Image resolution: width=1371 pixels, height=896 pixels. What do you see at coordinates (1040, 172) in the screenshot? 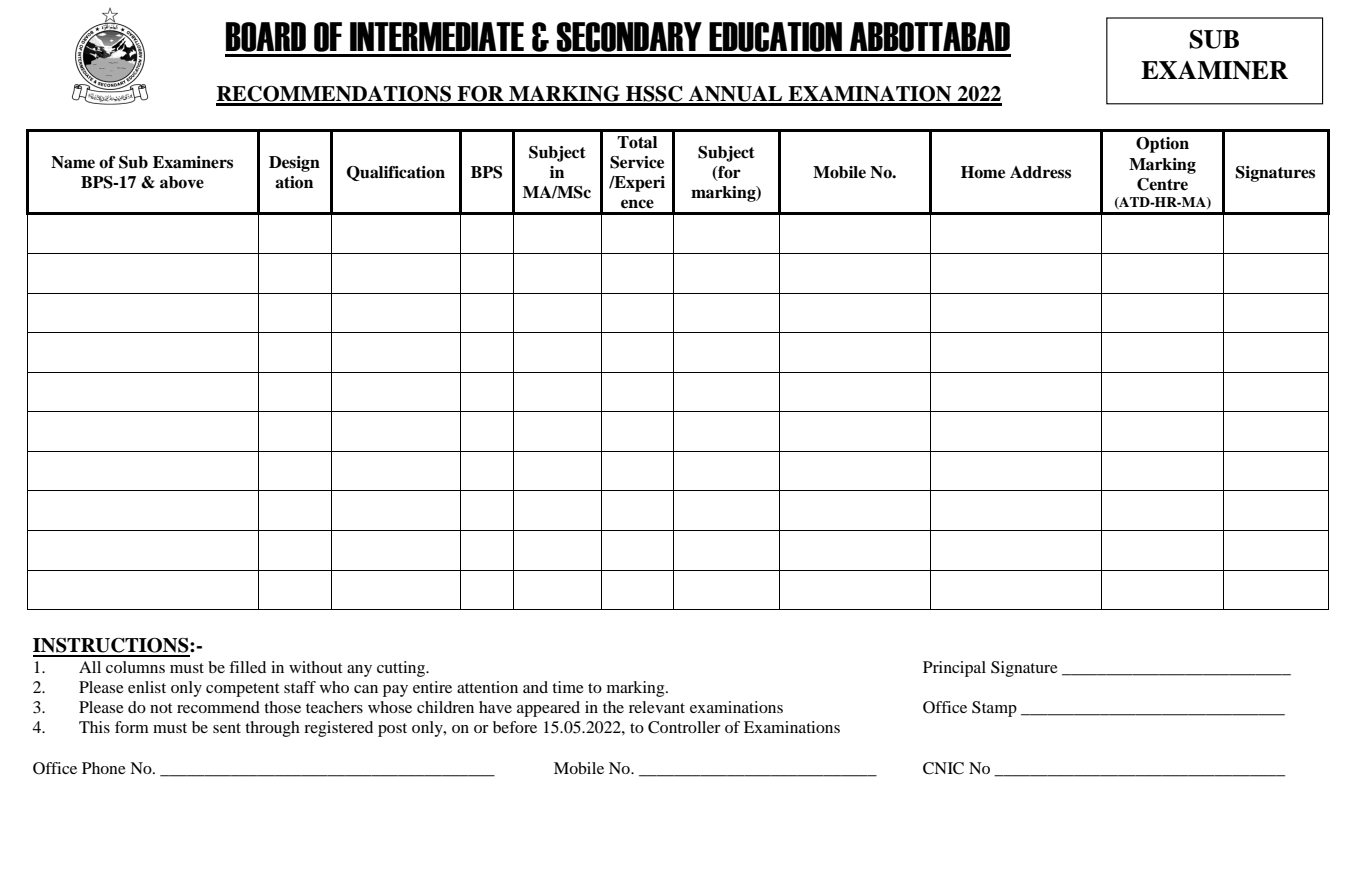
I see `Address` at bounding box center [1040, 172].
